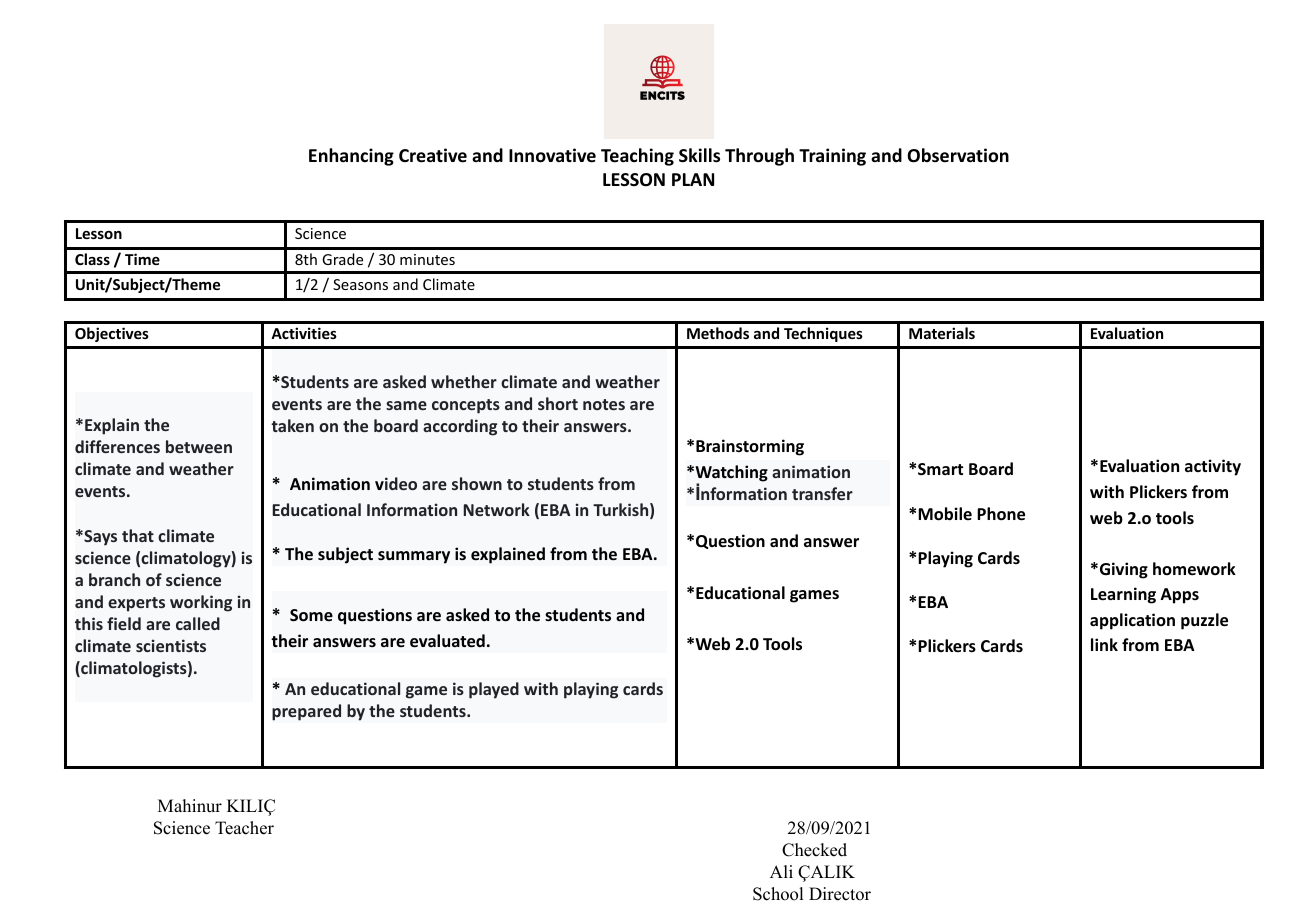  Describe the element at coordinates (693, 179) in the screenshot. I see `PLAN` at that location.
